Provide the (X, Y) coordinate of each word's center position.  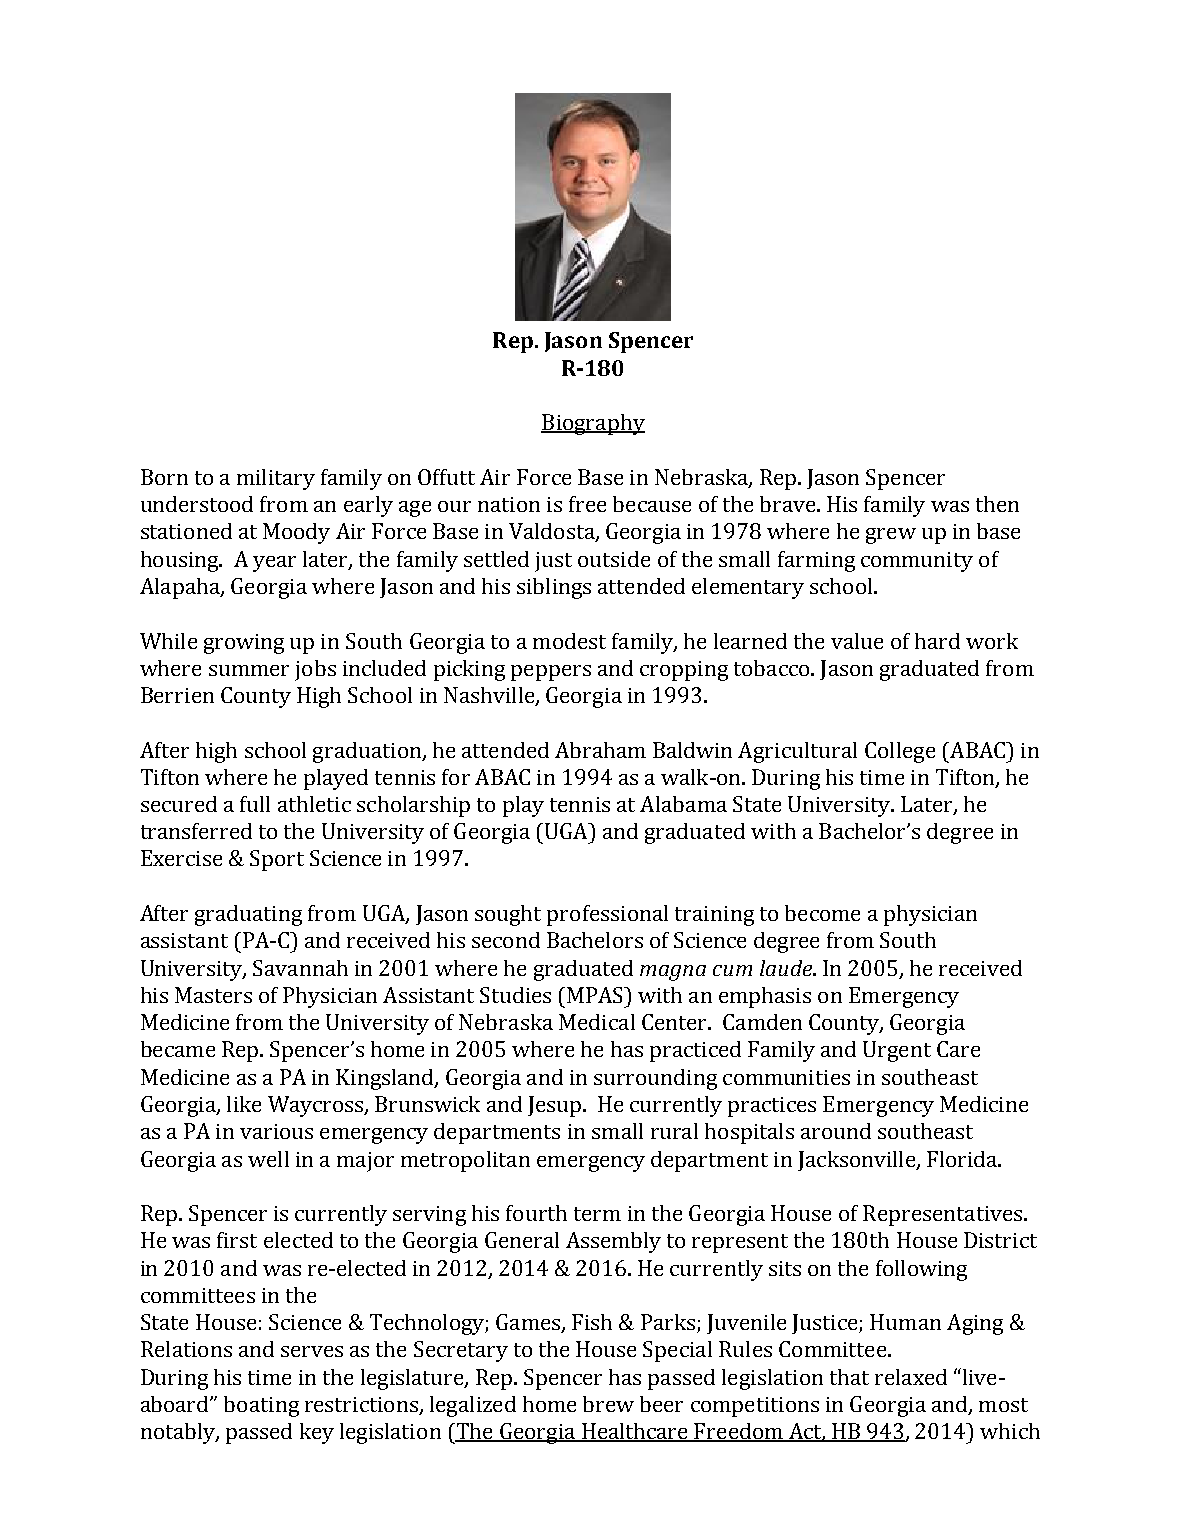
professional (607, 915)
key (317, 1433)
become (822, 913)
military (276, 479)
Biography (593, 424)
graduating (248, 915)
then (997, 504)
